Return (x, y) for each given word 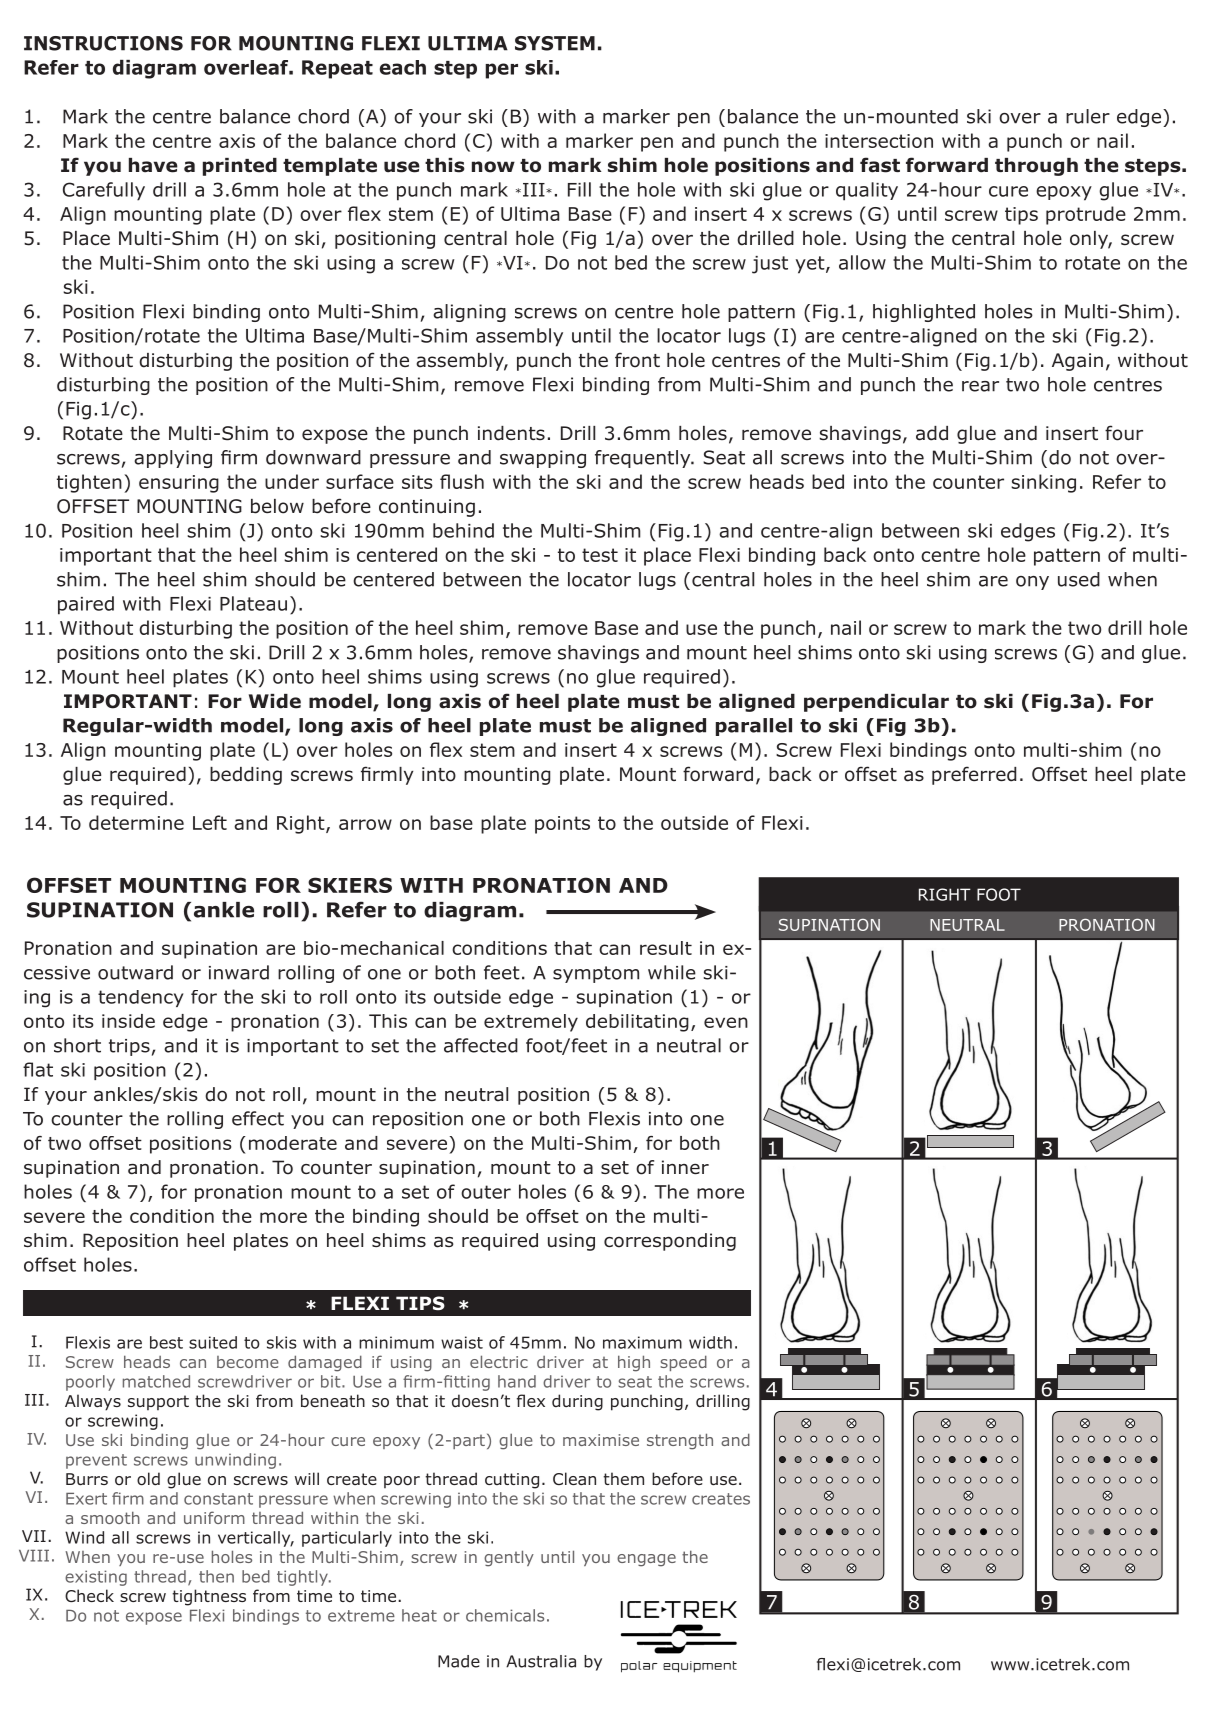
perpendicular (876, 703)
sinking (1043, 483)
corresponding (670, 1242)
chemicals (505, 1615)
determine (136, 822)
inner (685, 1167)
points (562, 825)
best (166, 1342)
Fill (579, 189)
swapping (543, 459)
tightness (209, 1597)
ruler (1088, 116)
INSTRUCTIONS (103, 43)
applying (173, 459)
